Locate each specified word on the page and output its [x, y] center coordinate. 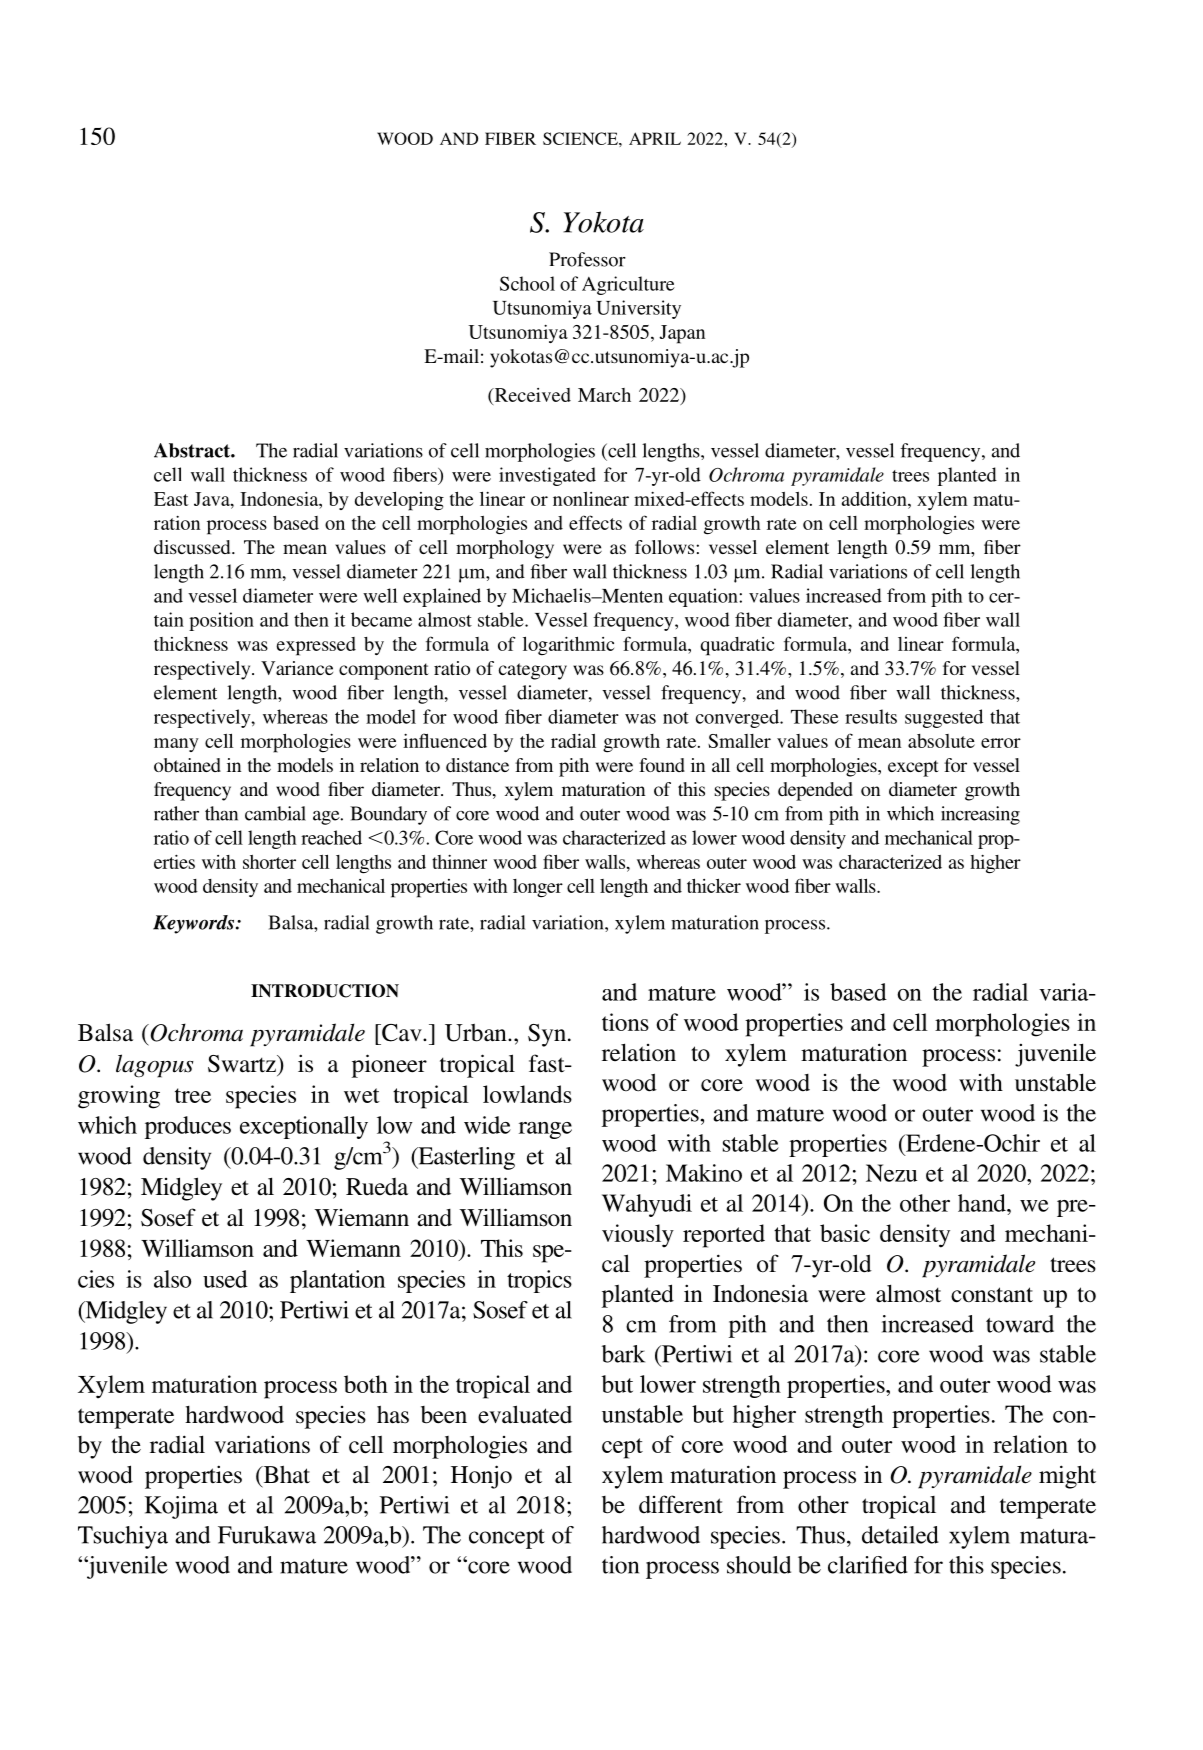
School [527, 283]
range [545, 1130]
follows [666, 547]
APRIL [655, 138]
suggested [944, 718]
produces [188, 1127]
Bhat [285, 1474]
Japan [682, 334]
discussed [193, 547]
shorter [269, 862]
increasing [980, 815]
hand [983, 1203]
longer [538, 888]
